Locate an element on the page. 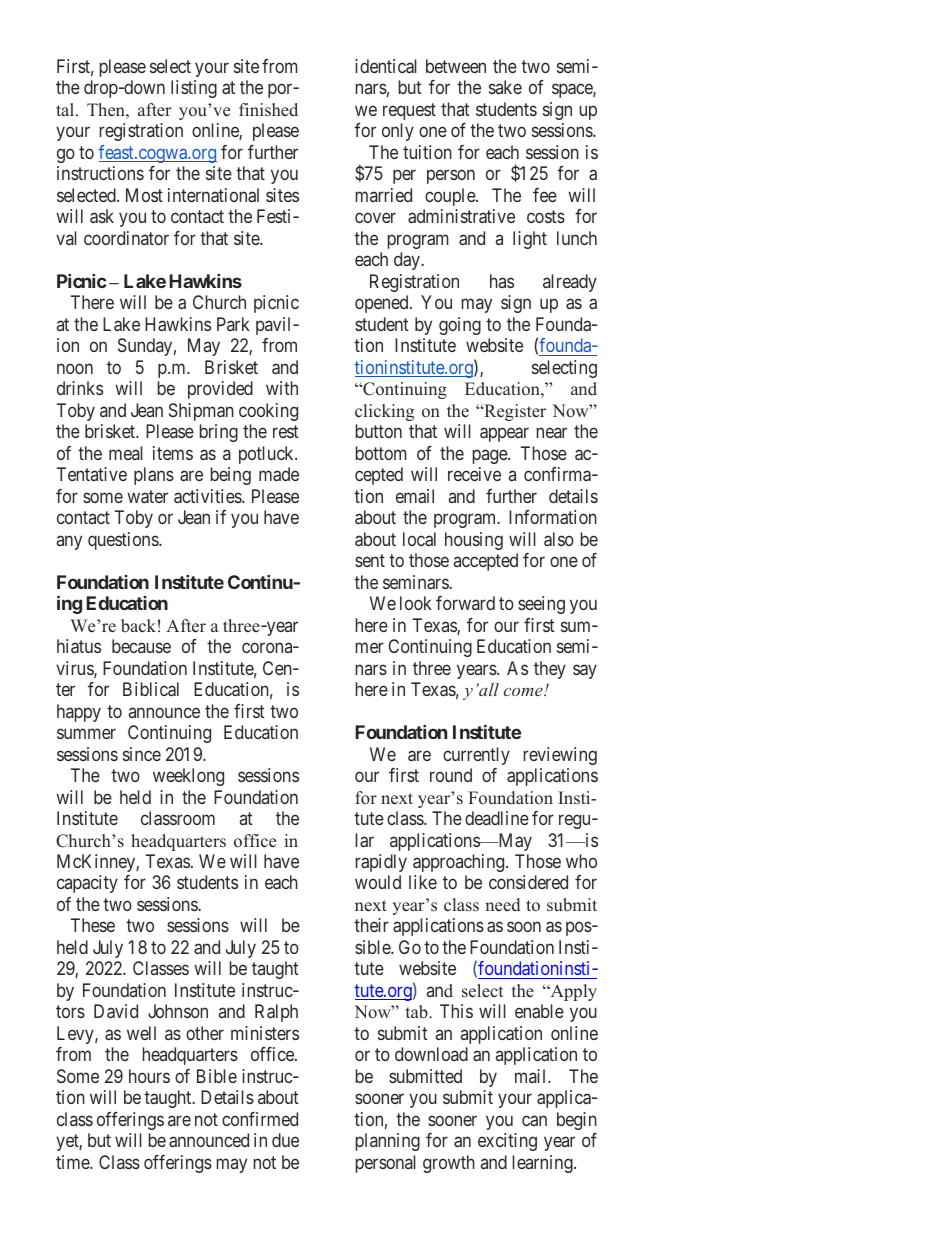 This image has height=1233, width=952. since is located at coordinates (142, 754).
